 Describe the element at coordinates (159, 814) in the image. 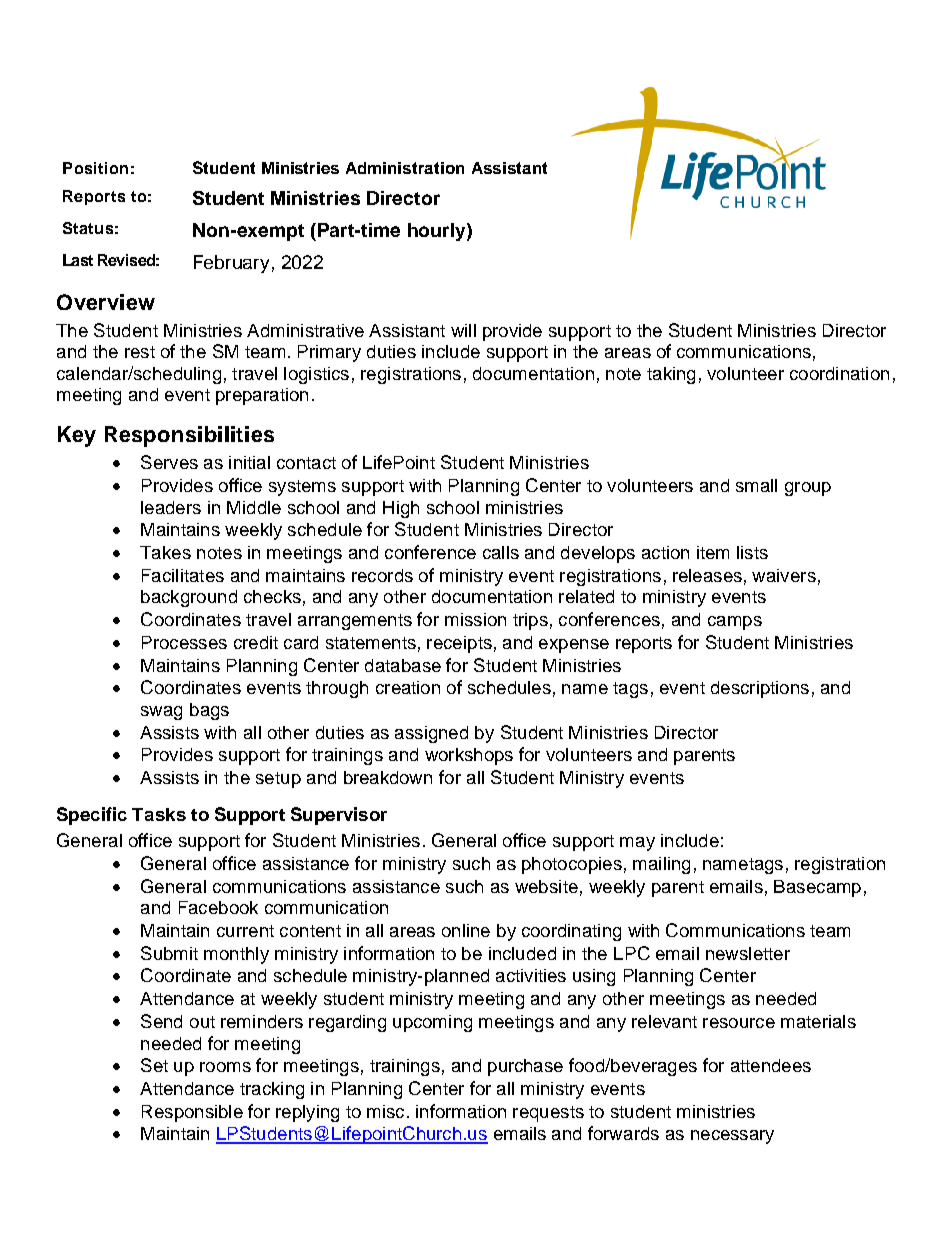

I see `Tasks` at that location.
